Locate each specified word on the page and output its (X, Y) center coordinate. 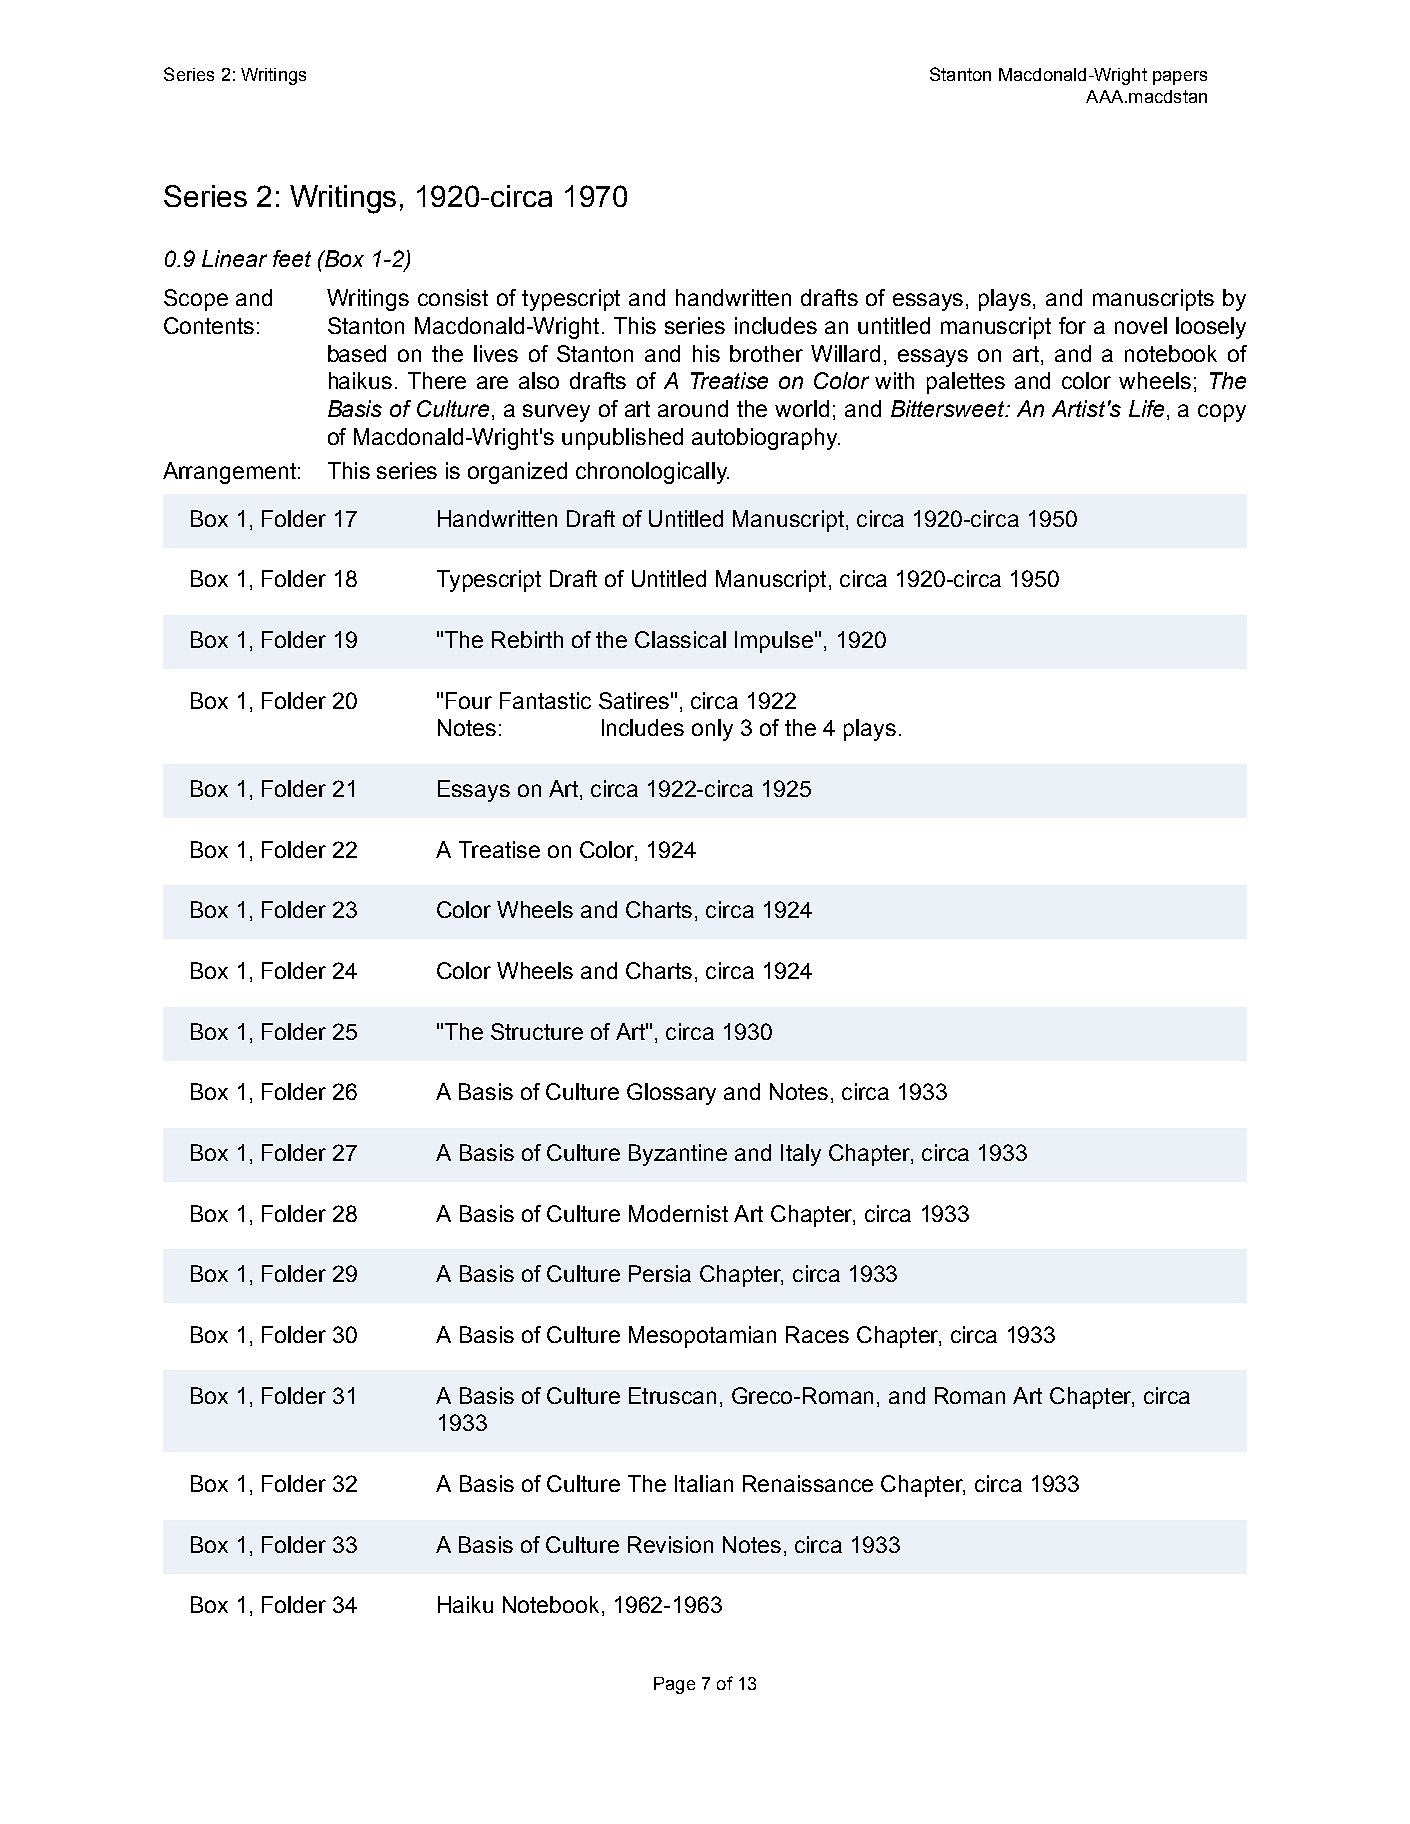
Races (817, 1334)
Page (674, 1685)
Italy (801, 1155)
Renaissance (808, 1483)
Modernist (678, 1213)
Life (1146, 408)
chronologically (652, 473)
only (712, 730)
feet (292, 258)
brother (766, 353)
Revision (670, 1544)
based (357, 353)
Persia (660, 1273)
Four (469, 700)
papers (1180, 78)
